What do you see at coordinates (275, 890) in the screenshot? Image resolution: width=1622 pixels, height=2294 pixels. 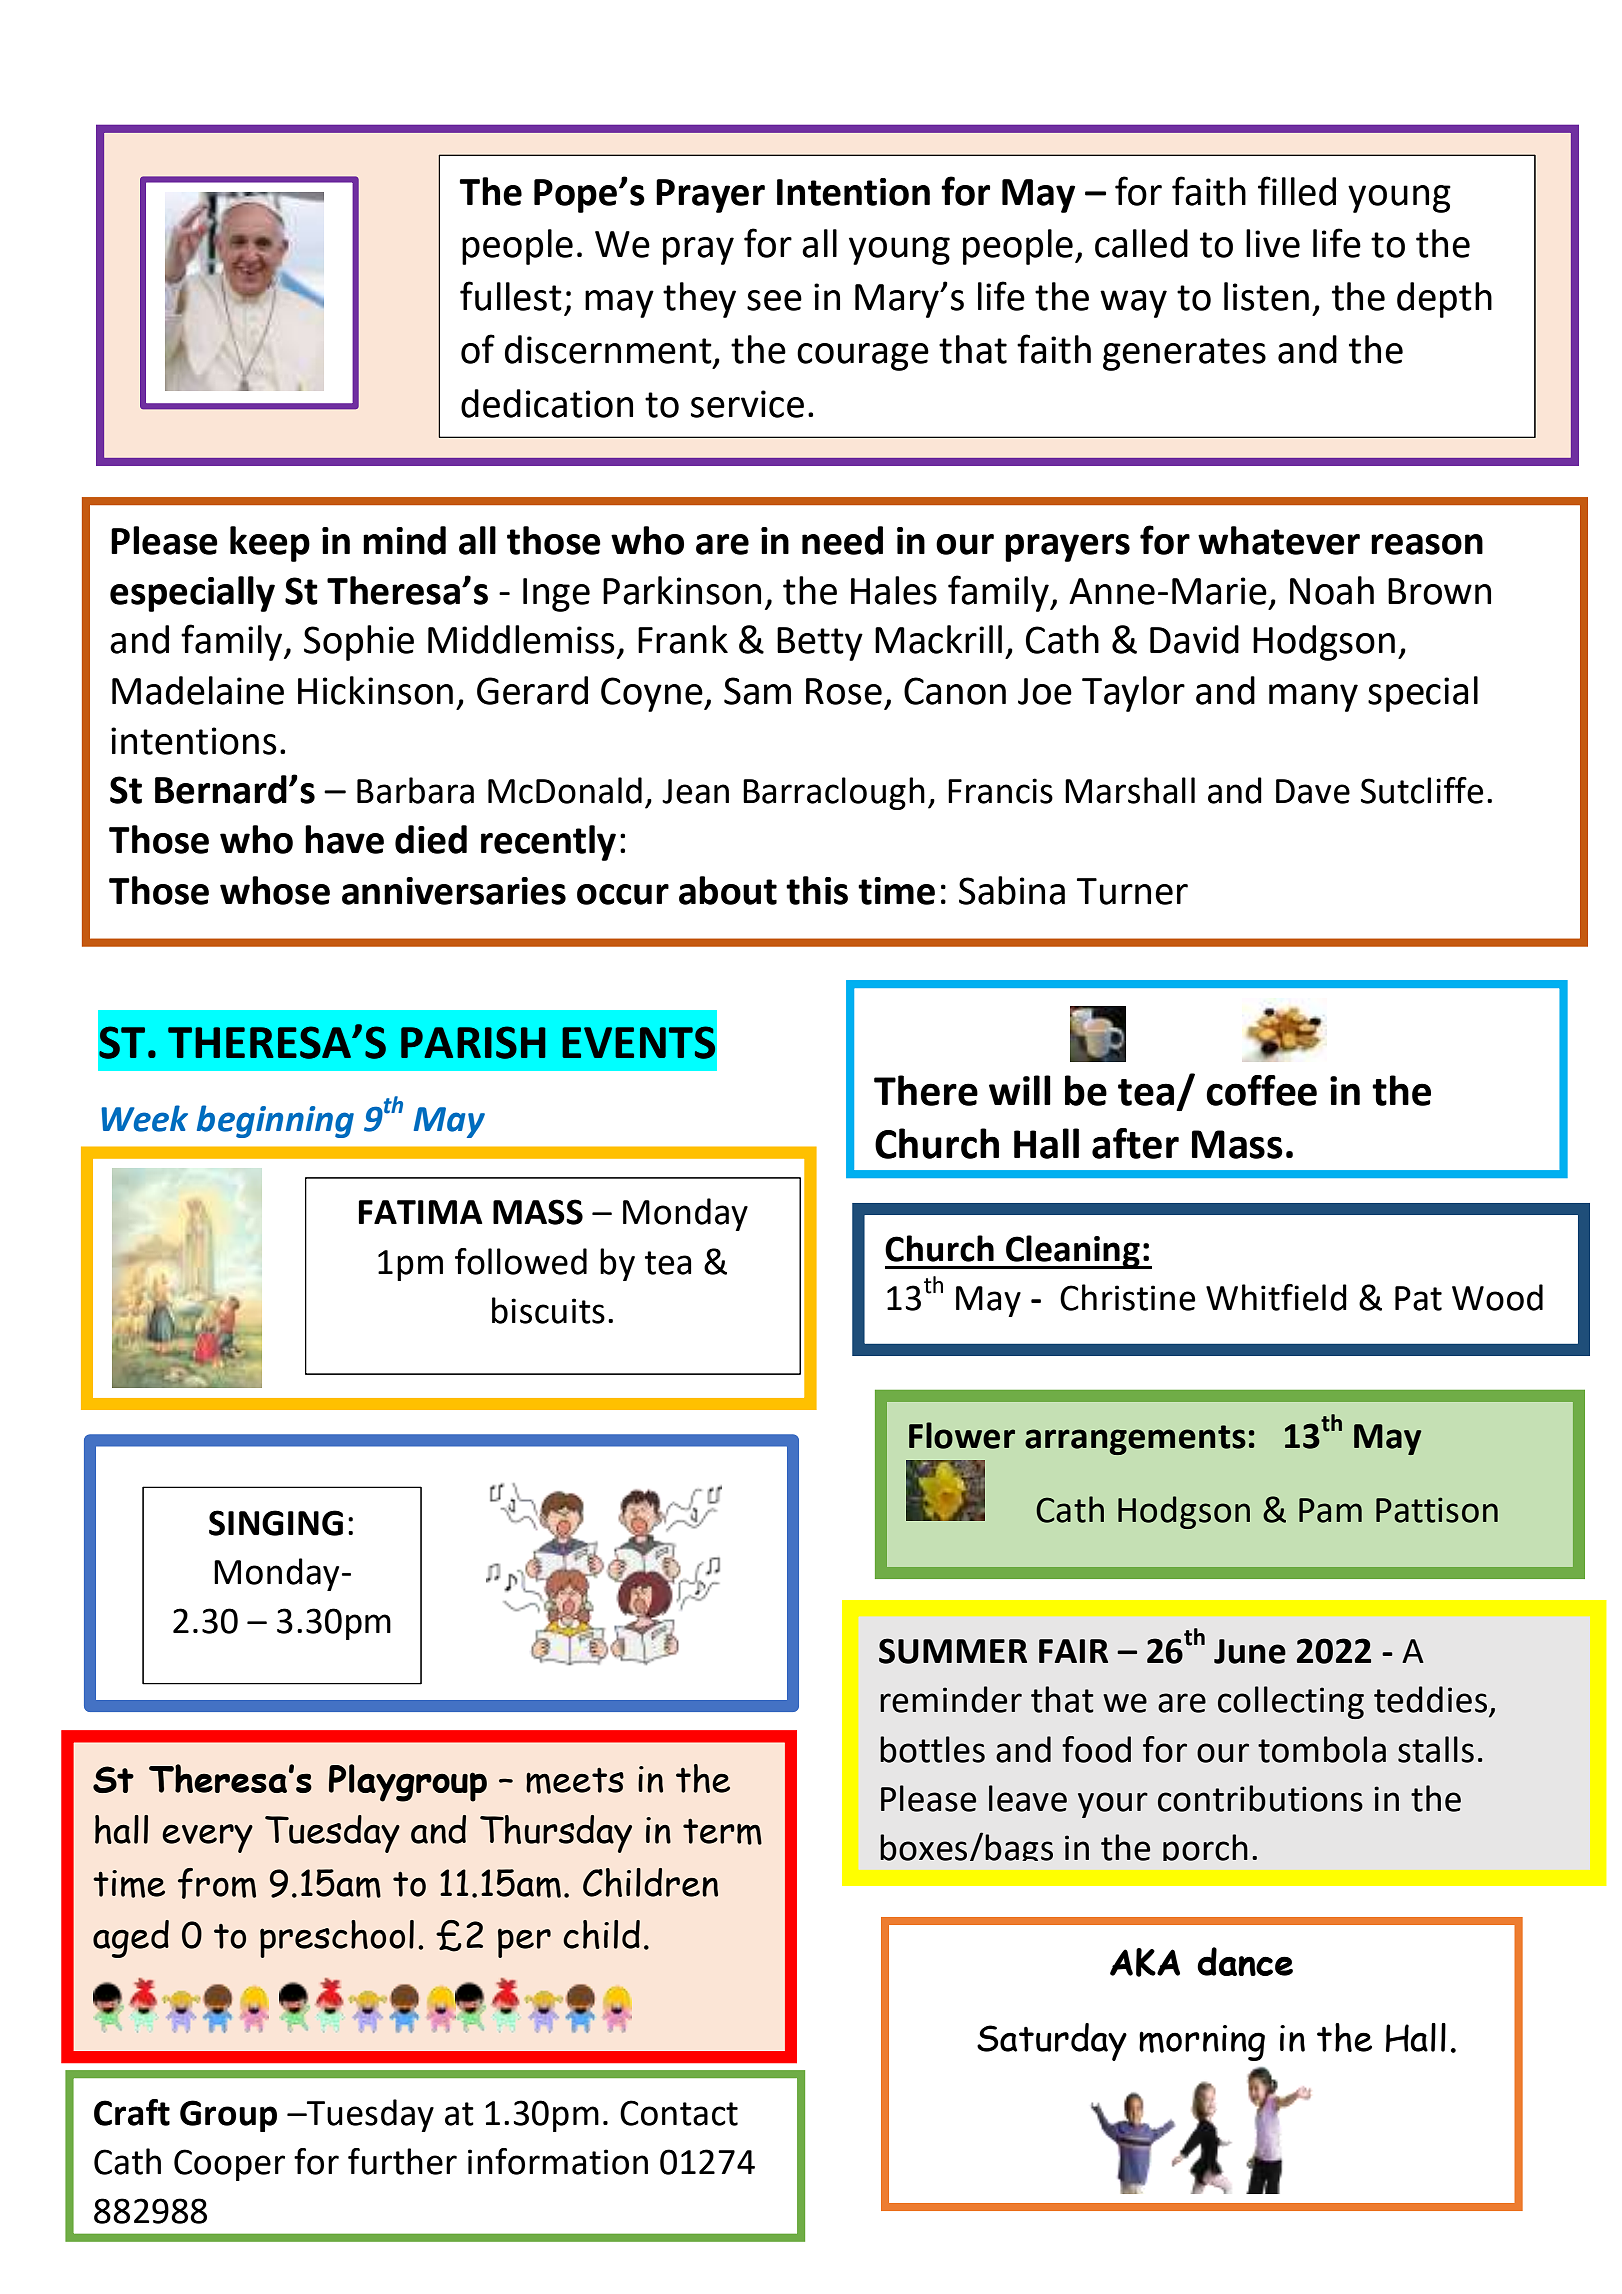 I see `whose` at bounding box center [275, 890].
